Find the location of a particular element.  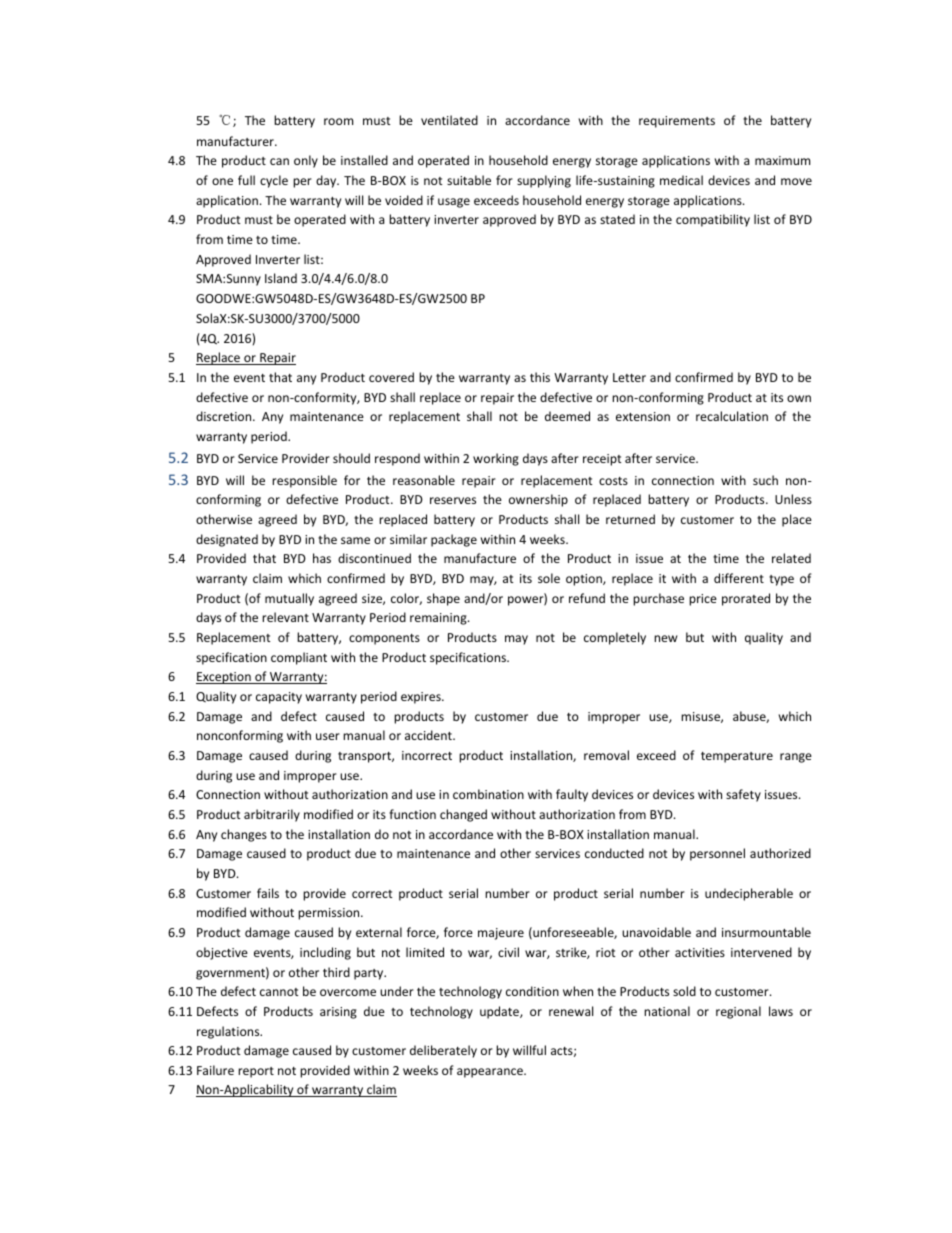

regional is located at coordinates (738, 1012).
